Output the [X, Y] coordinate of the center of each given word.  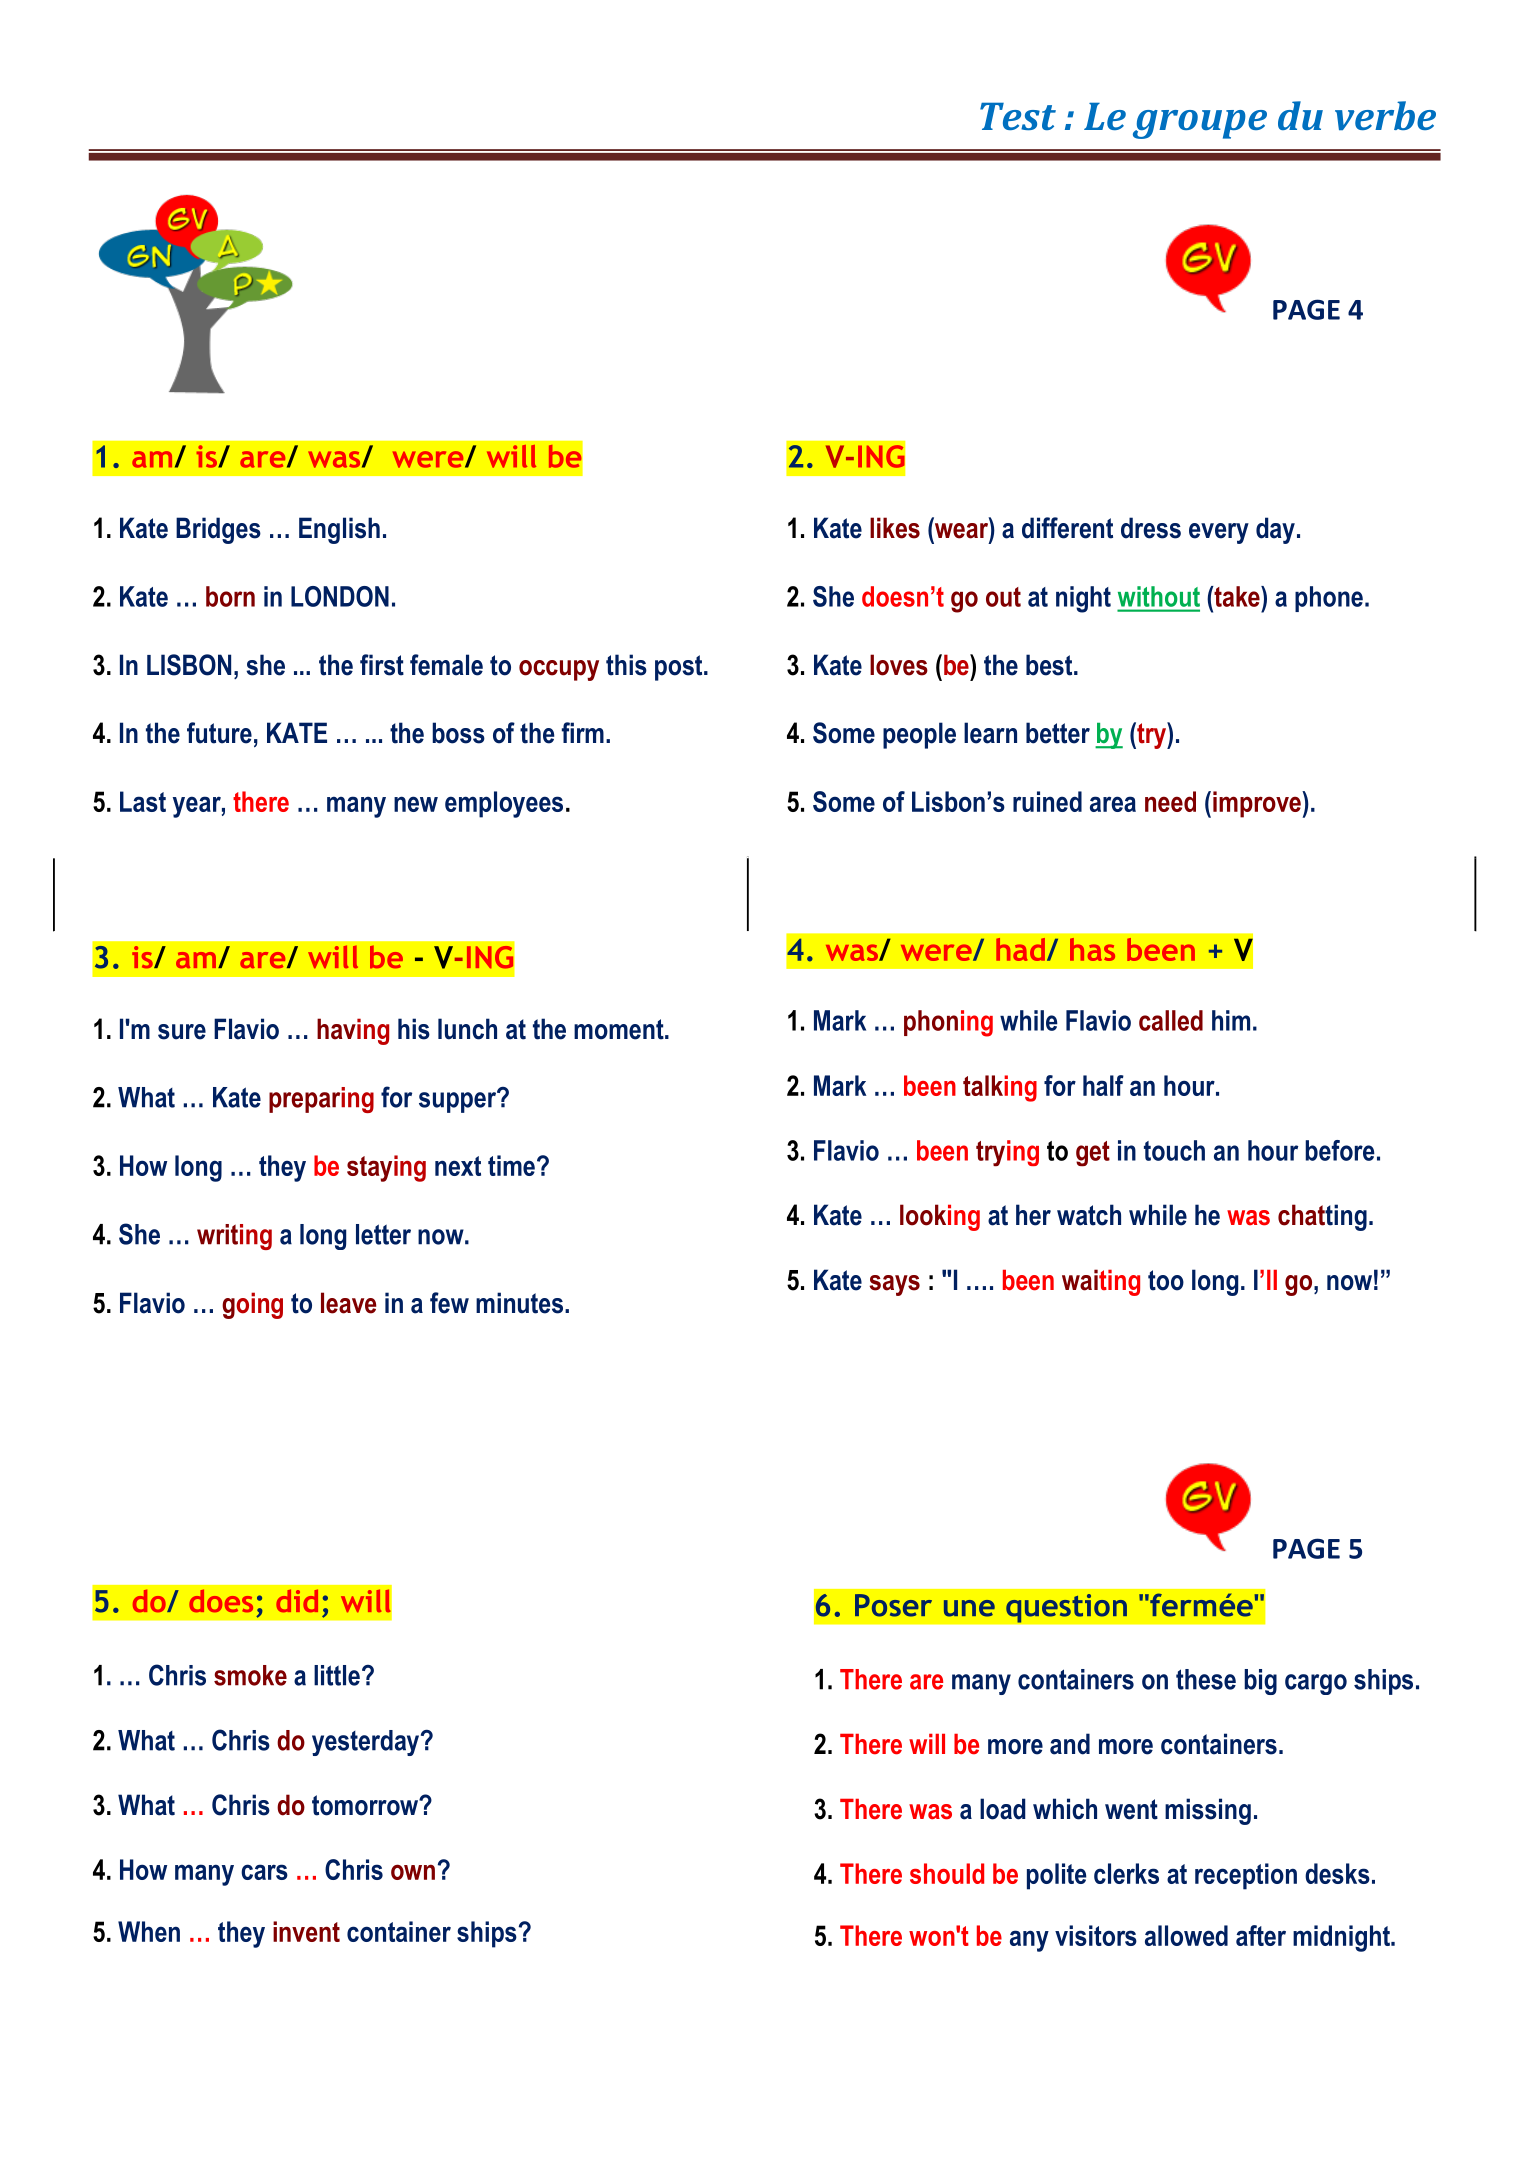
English [339, 530]
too [1166, 1280]
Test [1018, 116]
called [1171, 1020]
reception [1246, 1876]
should [947, 1873]
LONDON [340, 596]
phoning [948, 1023]
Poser [893, 1605]
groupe [1200, 124]
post [680, 668]
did [297, 1600]
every [1219, 533]
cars [264, 1872]
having [353, 1031]
